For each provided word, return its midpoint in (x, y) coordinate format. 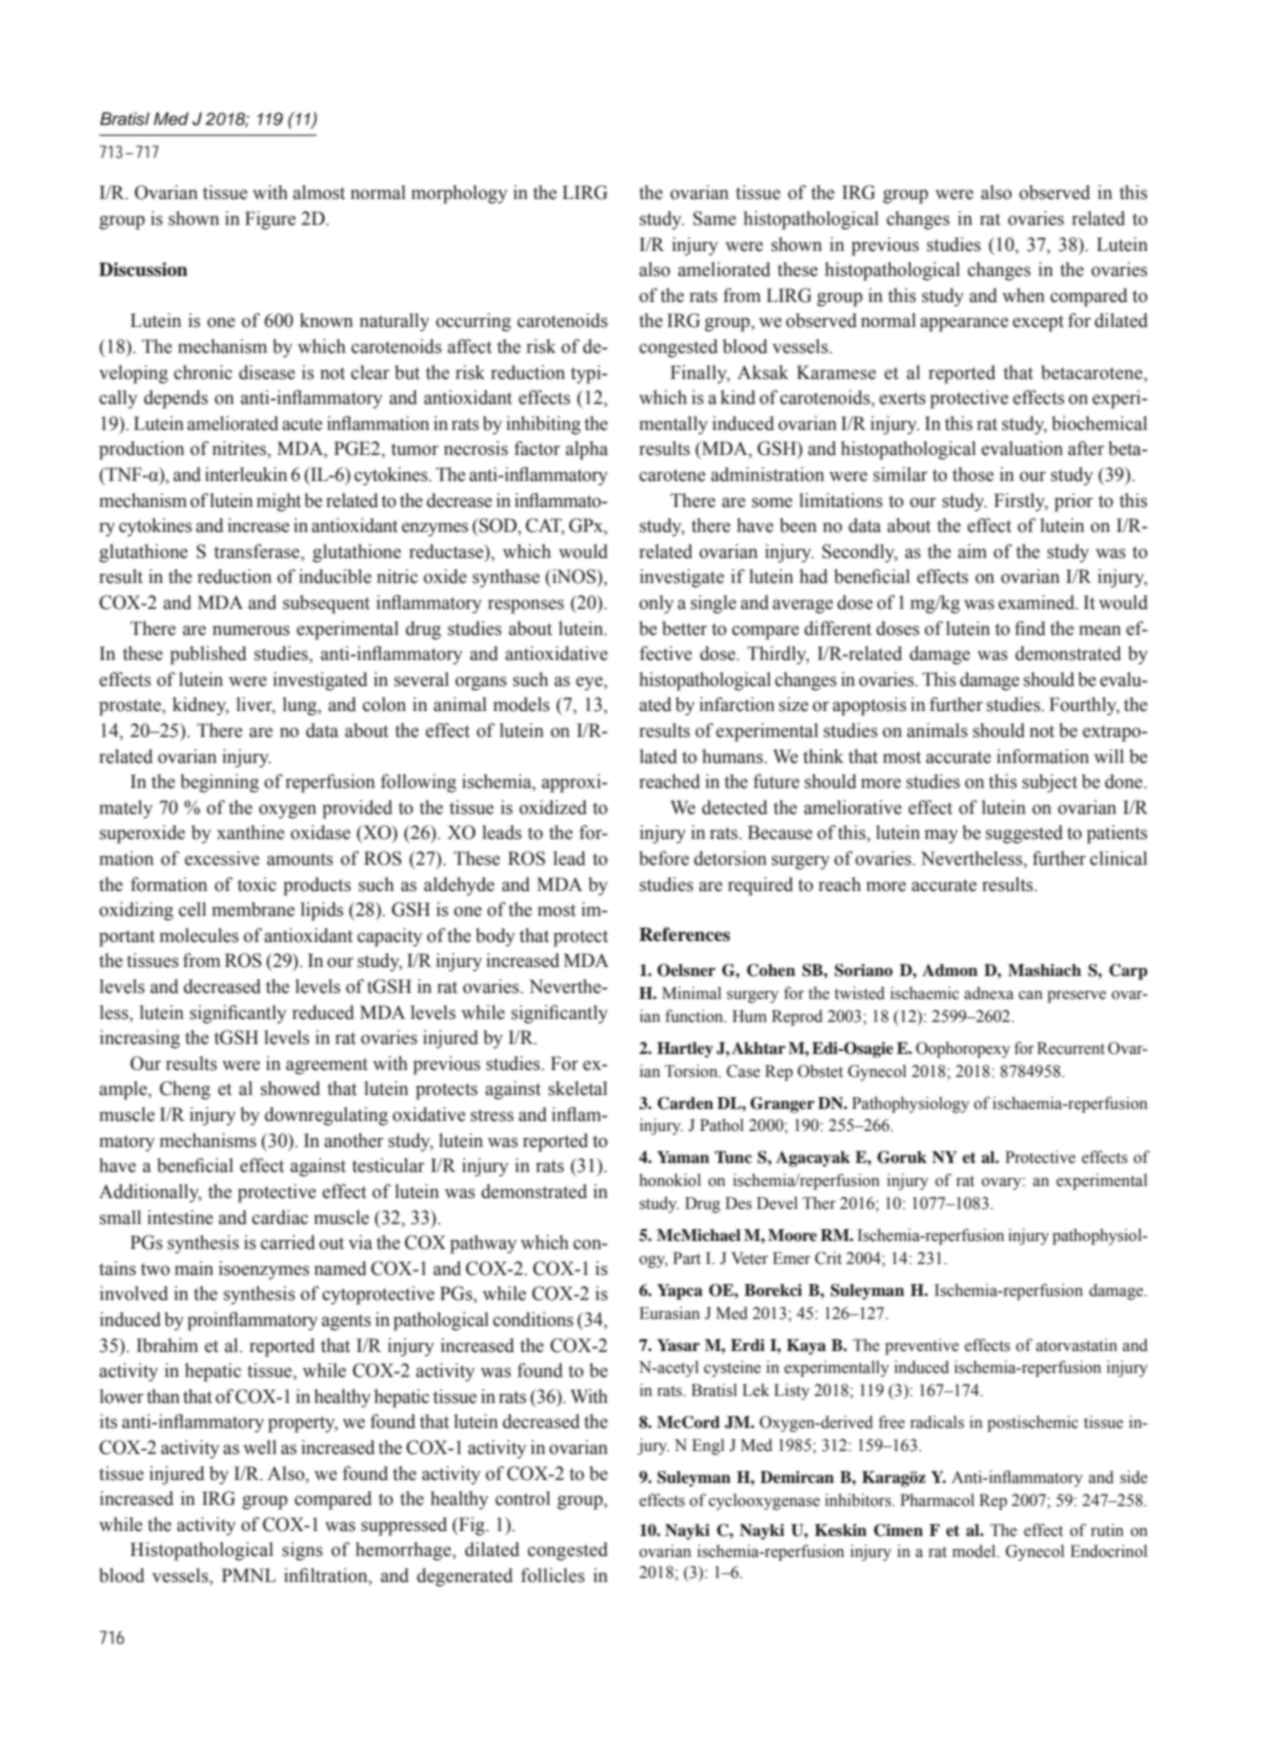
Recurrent (1071, 1048)
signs (302, 1551)
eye (590, 683)
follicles (553, 1575)
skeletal (577, 1088)
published (208, 655)
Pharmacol (937, 1500)
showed (290, 1088)
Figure (270, 220)
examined (1037, 602)
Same (714, 218)
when (1023, 295)
